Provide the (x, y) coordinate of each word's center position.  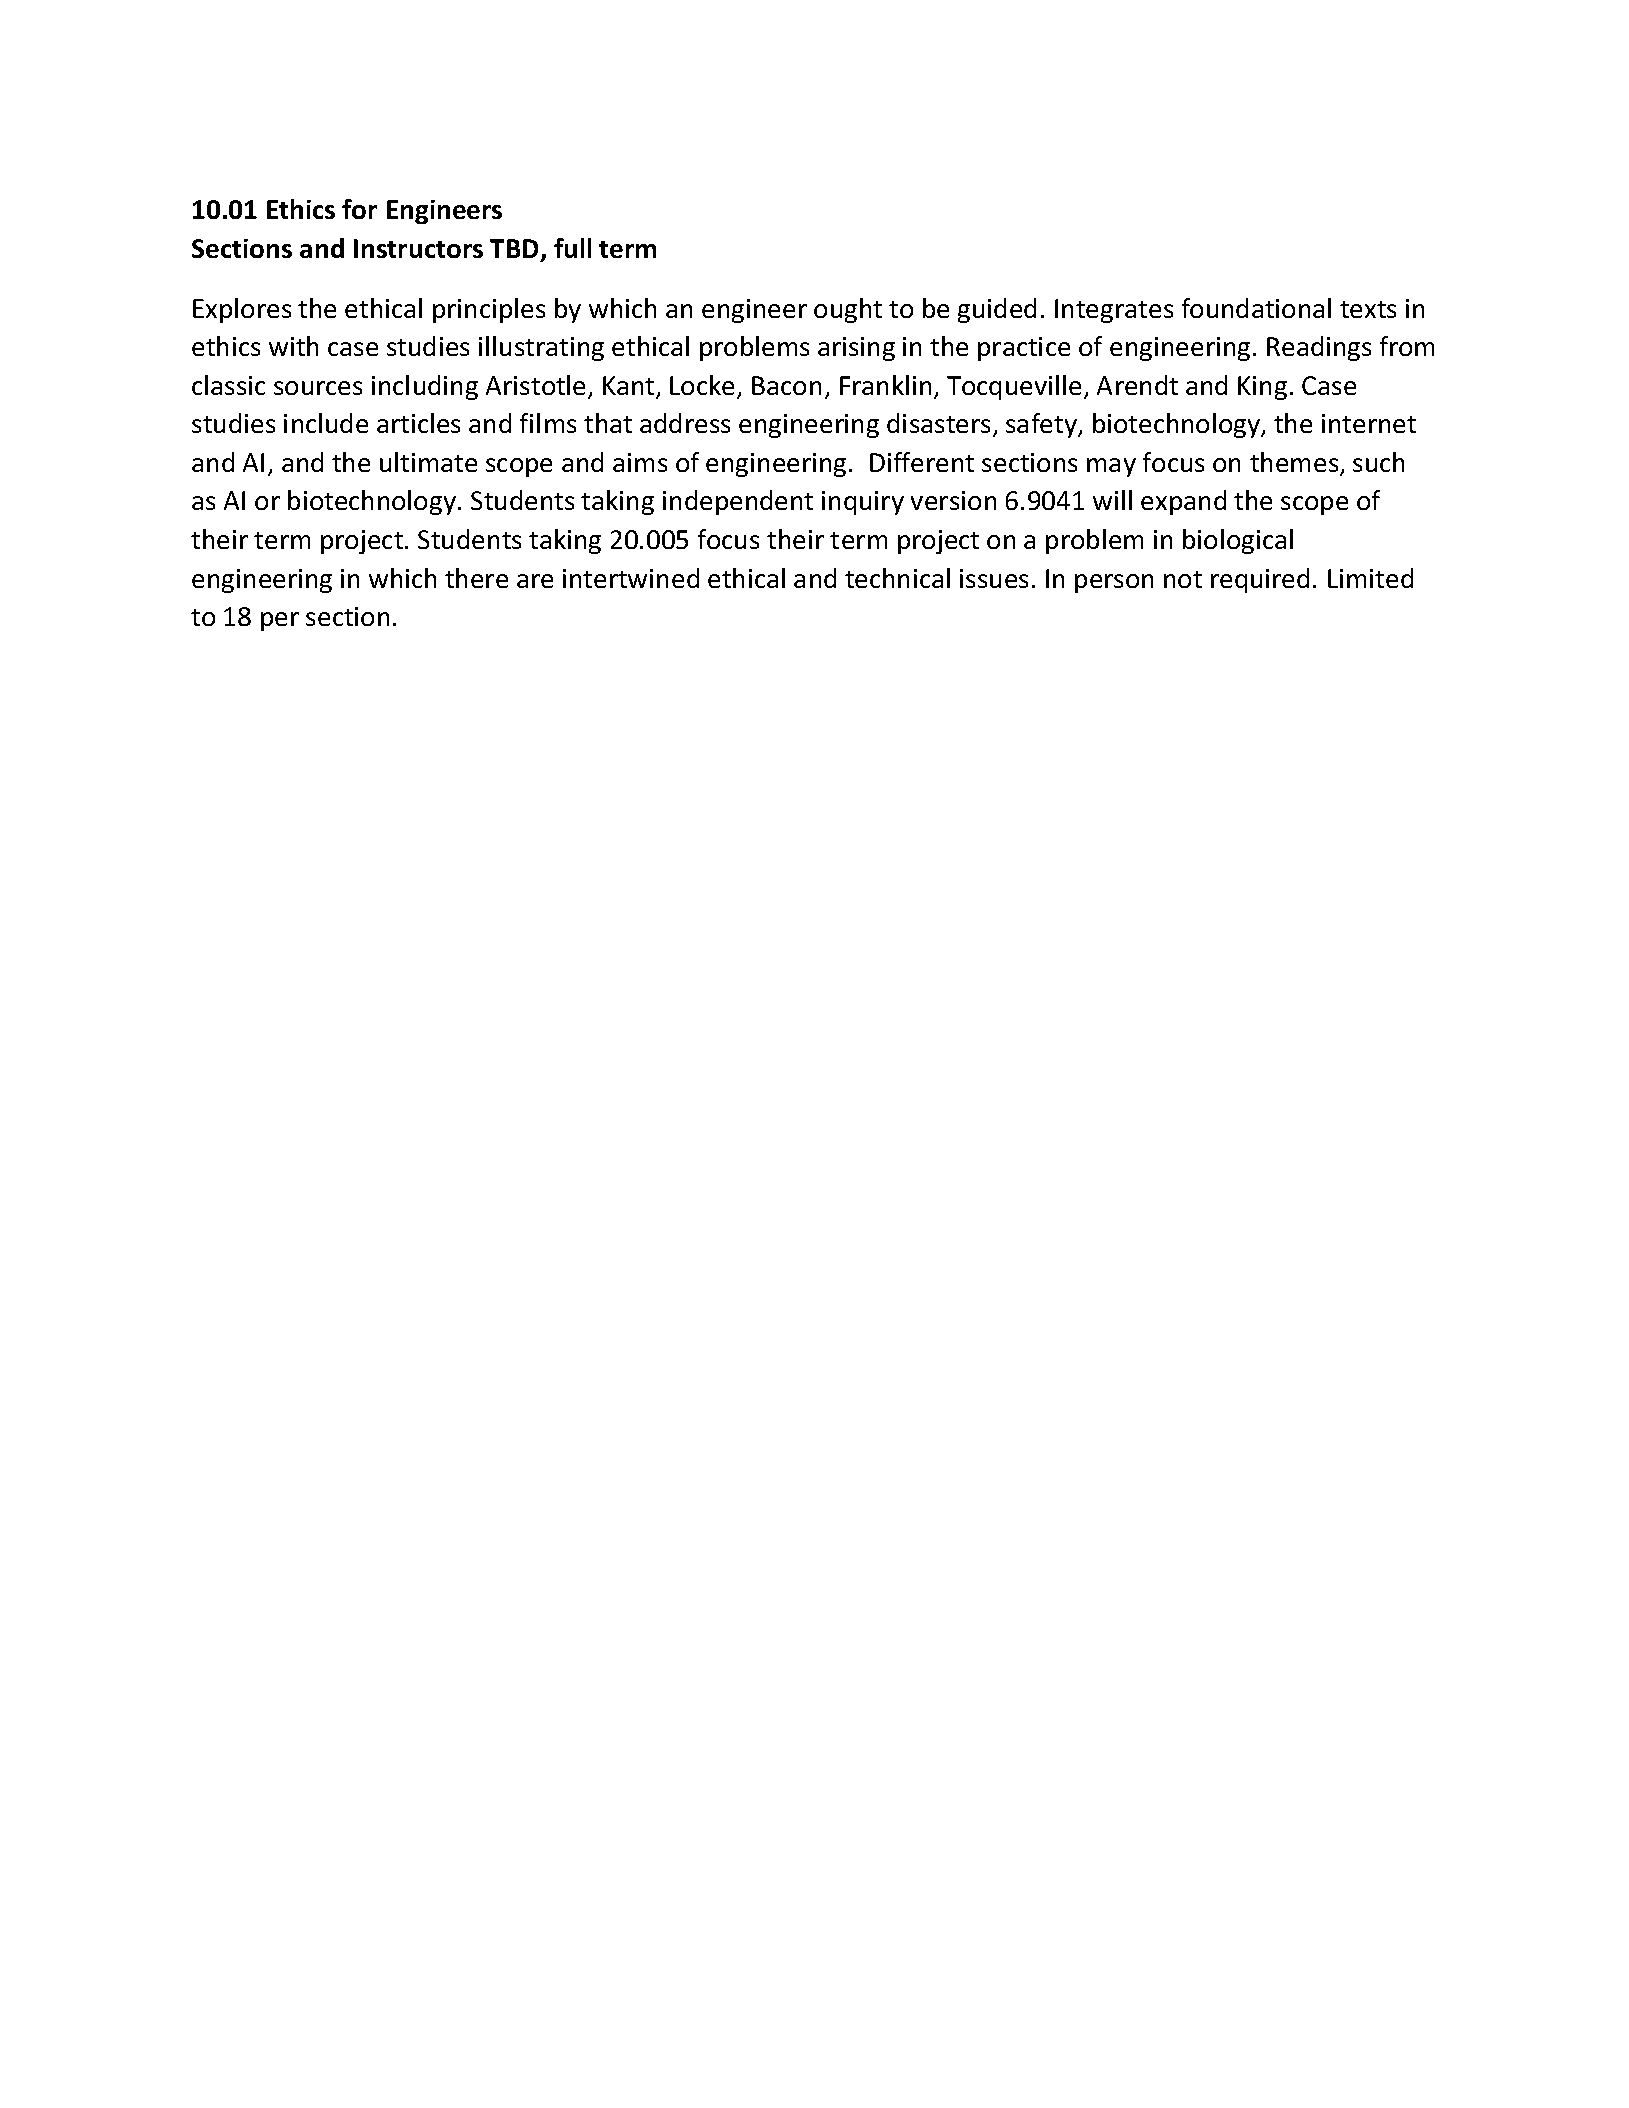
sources (318, 388)
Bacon (786, 385)
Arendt (1137, 385)
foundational (1256, 308)
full (572, 248)
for (359, 209)
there (476, 578)
